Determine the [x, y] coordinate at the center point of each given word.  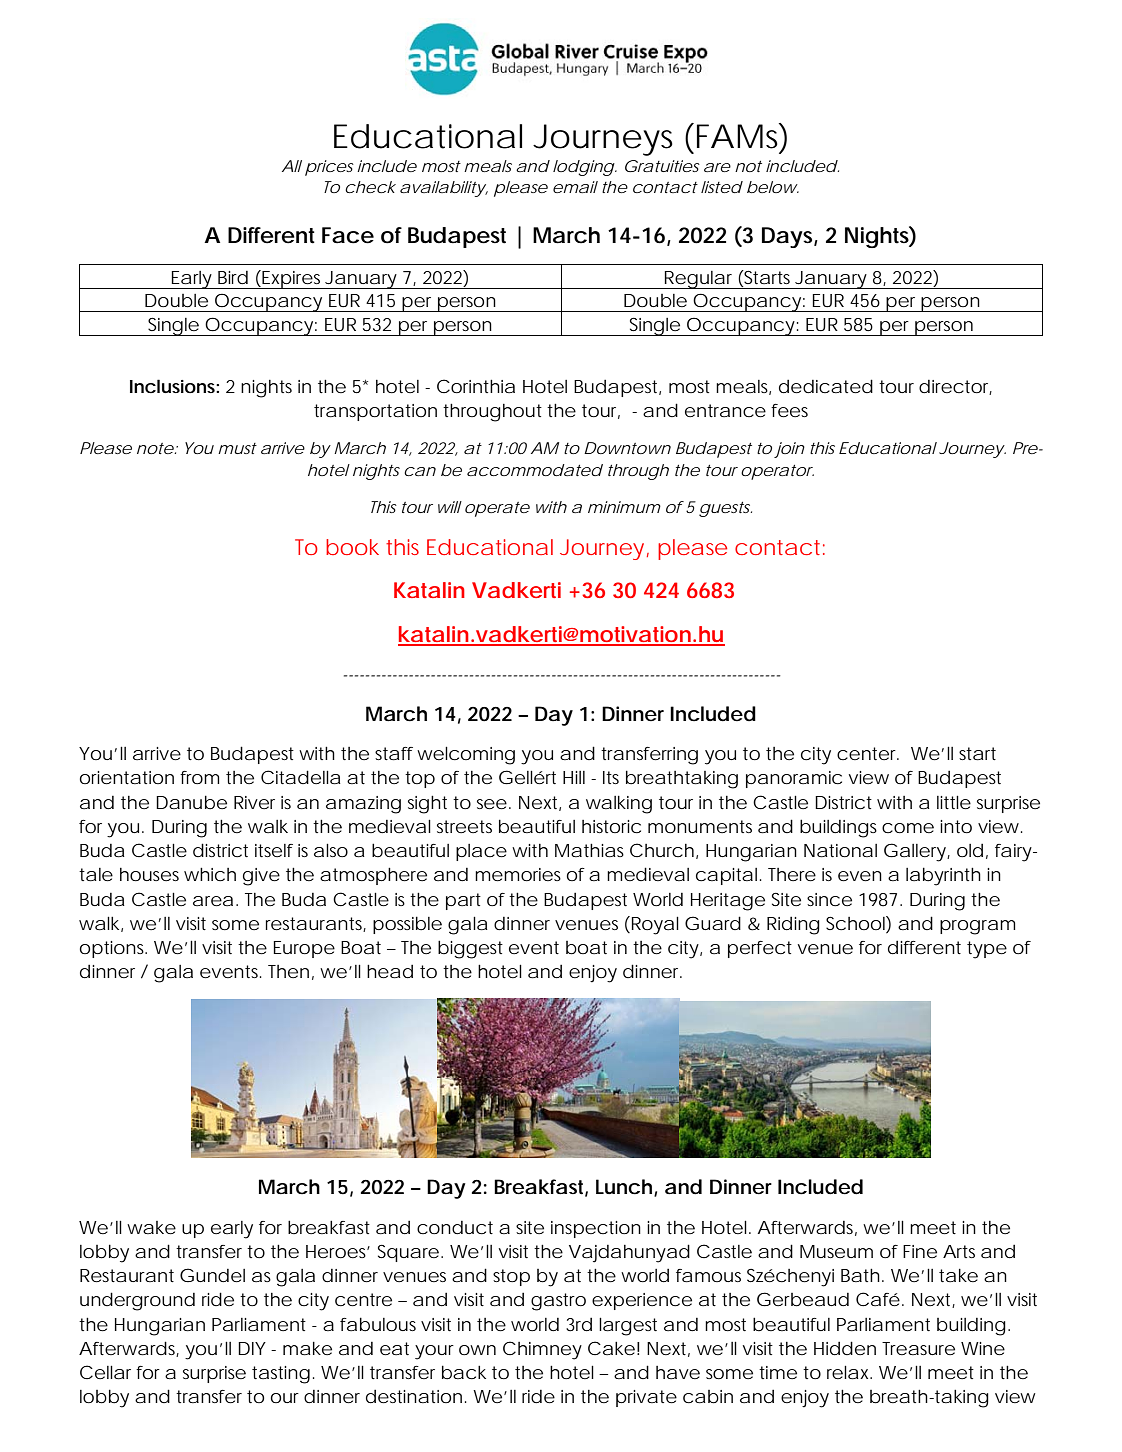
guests [725, 509]
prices [329, 168]
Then [288, 971]
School [856, 924]
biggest [470, 949]
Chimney [542, 1350]
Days [788, 237]
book [352, 547]
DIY [252, 1348]
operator [777, 472]
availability [443, 189]
